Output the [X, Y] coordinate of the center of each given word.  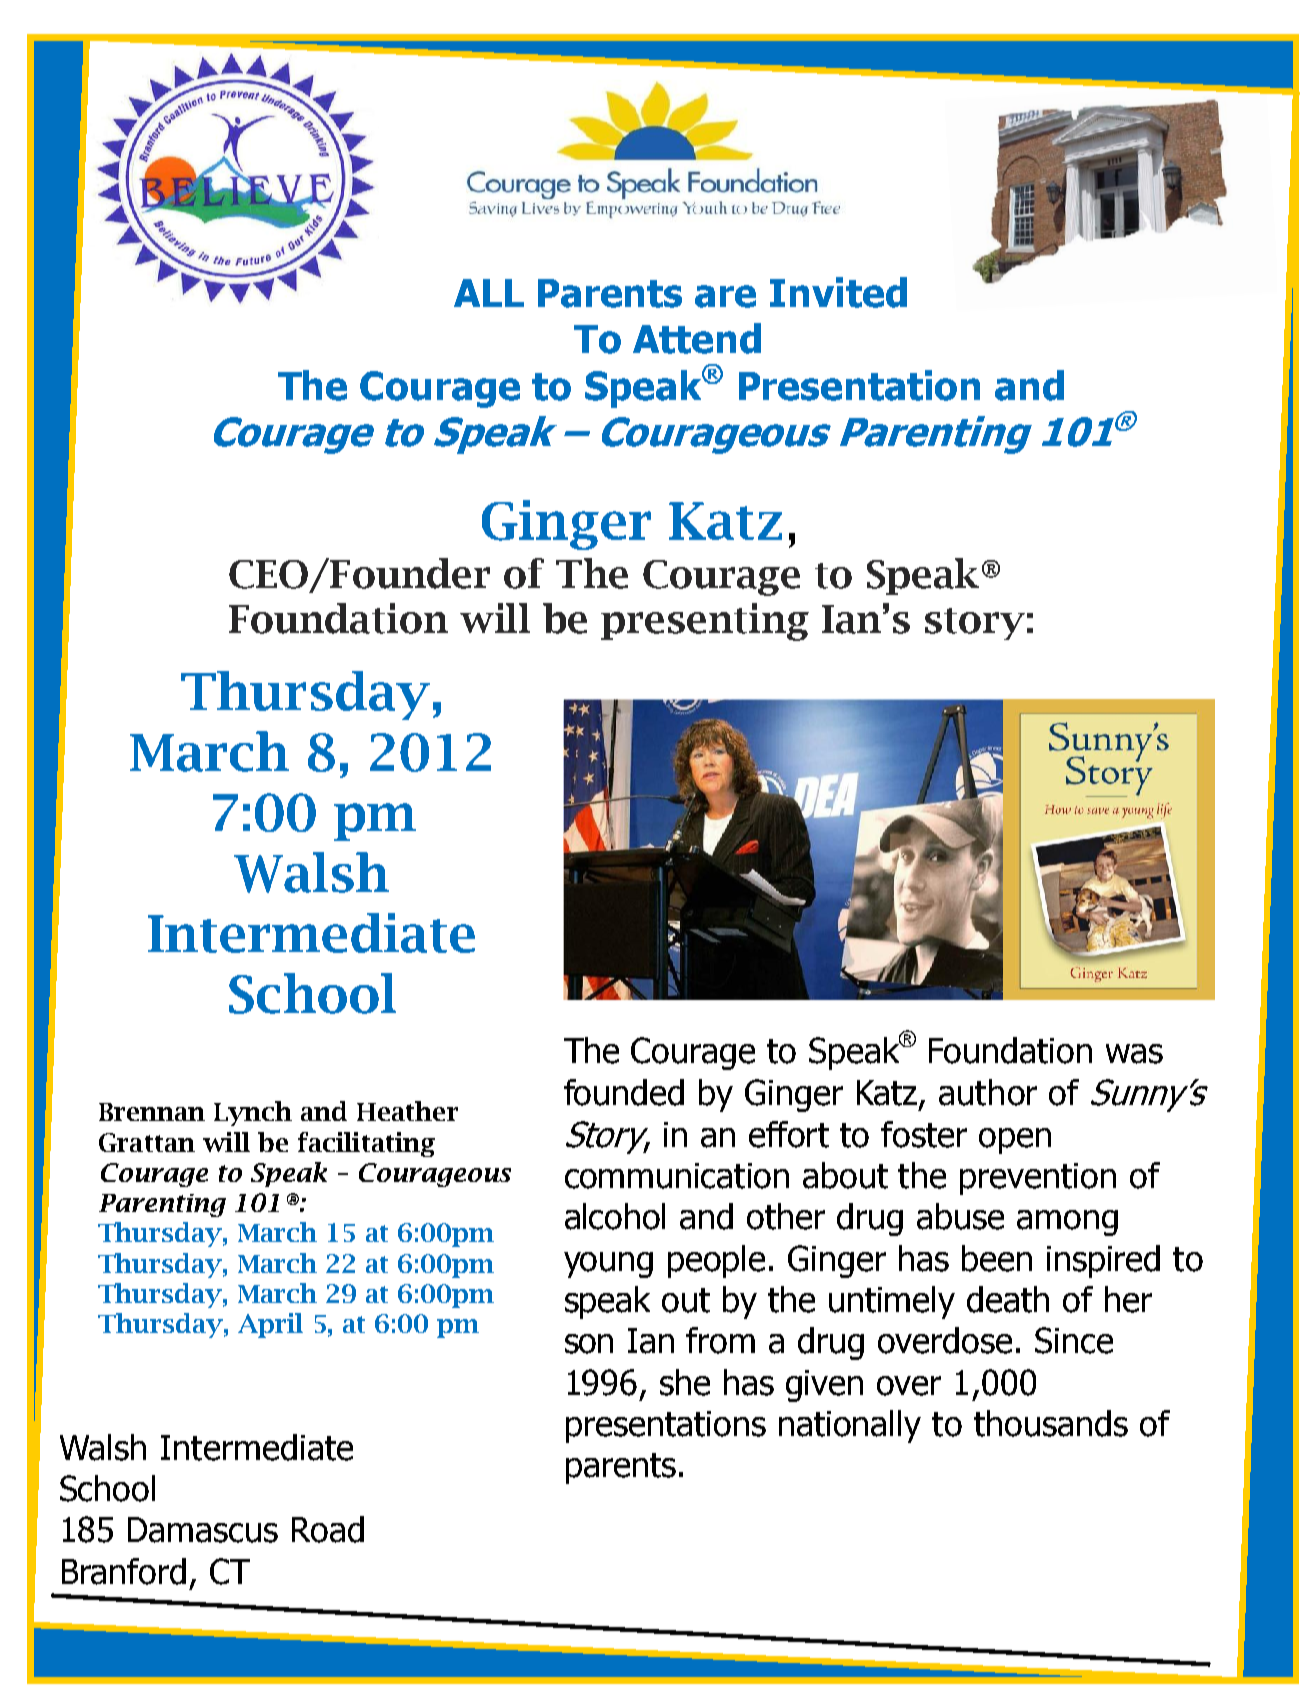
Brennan [152, 1112]
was [1134, 1054]
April [270, 1325]
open [1015, 1141]
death [1008, 1299]
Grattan [147, 1142]
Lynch [253, 1113]
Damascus [203, 1530]
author [988, 1092]
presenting [705, 622]
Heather [407, 1111]
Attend [697, 338]
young [608, 1265]
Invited [838, 292]
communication [677, 1176]
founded [624, 1092]
